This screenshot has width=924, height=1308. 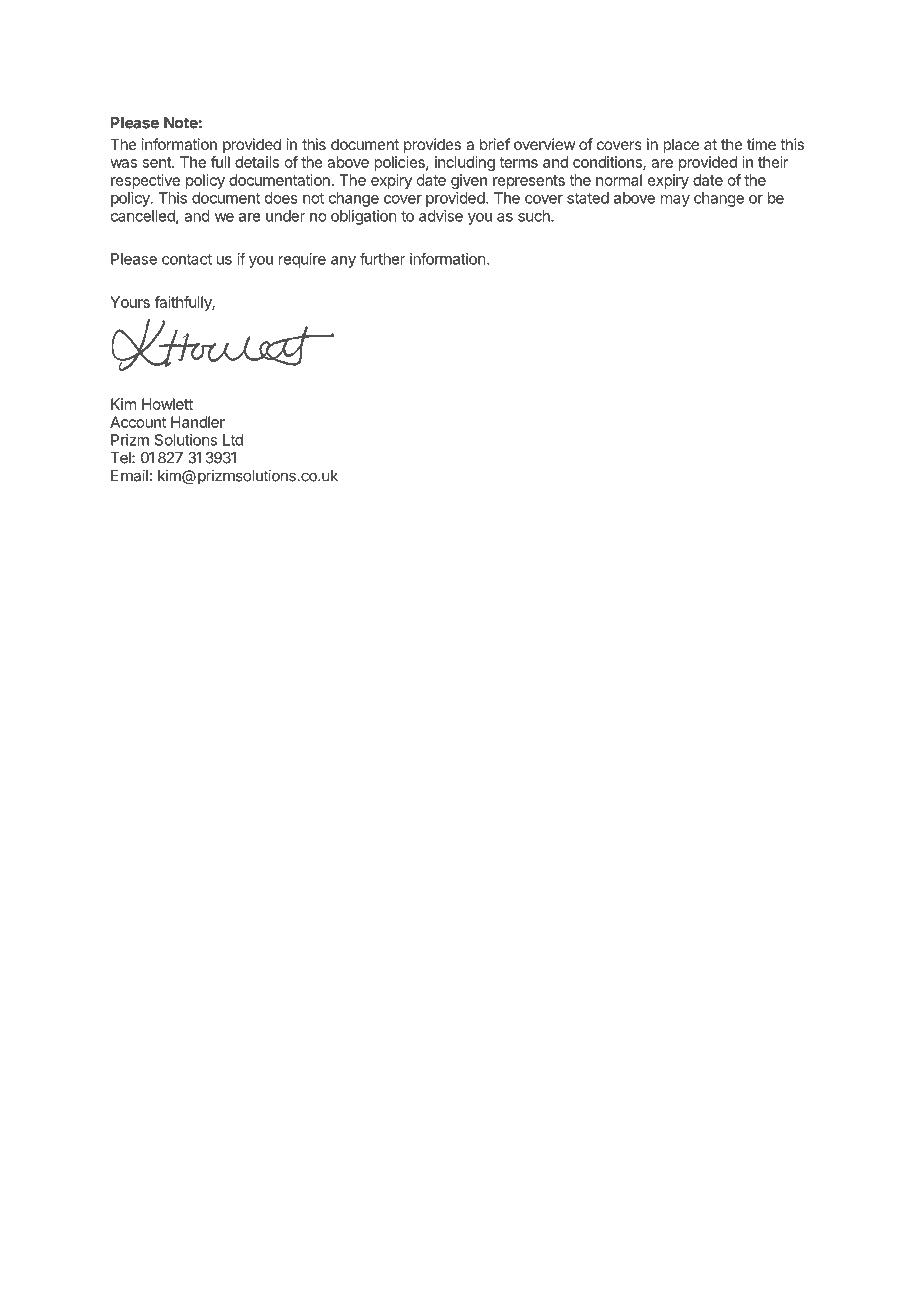 What do you see at coordinates (129, 475) in the screenshot?
I see `Email` at bounding box center [129, 475].
